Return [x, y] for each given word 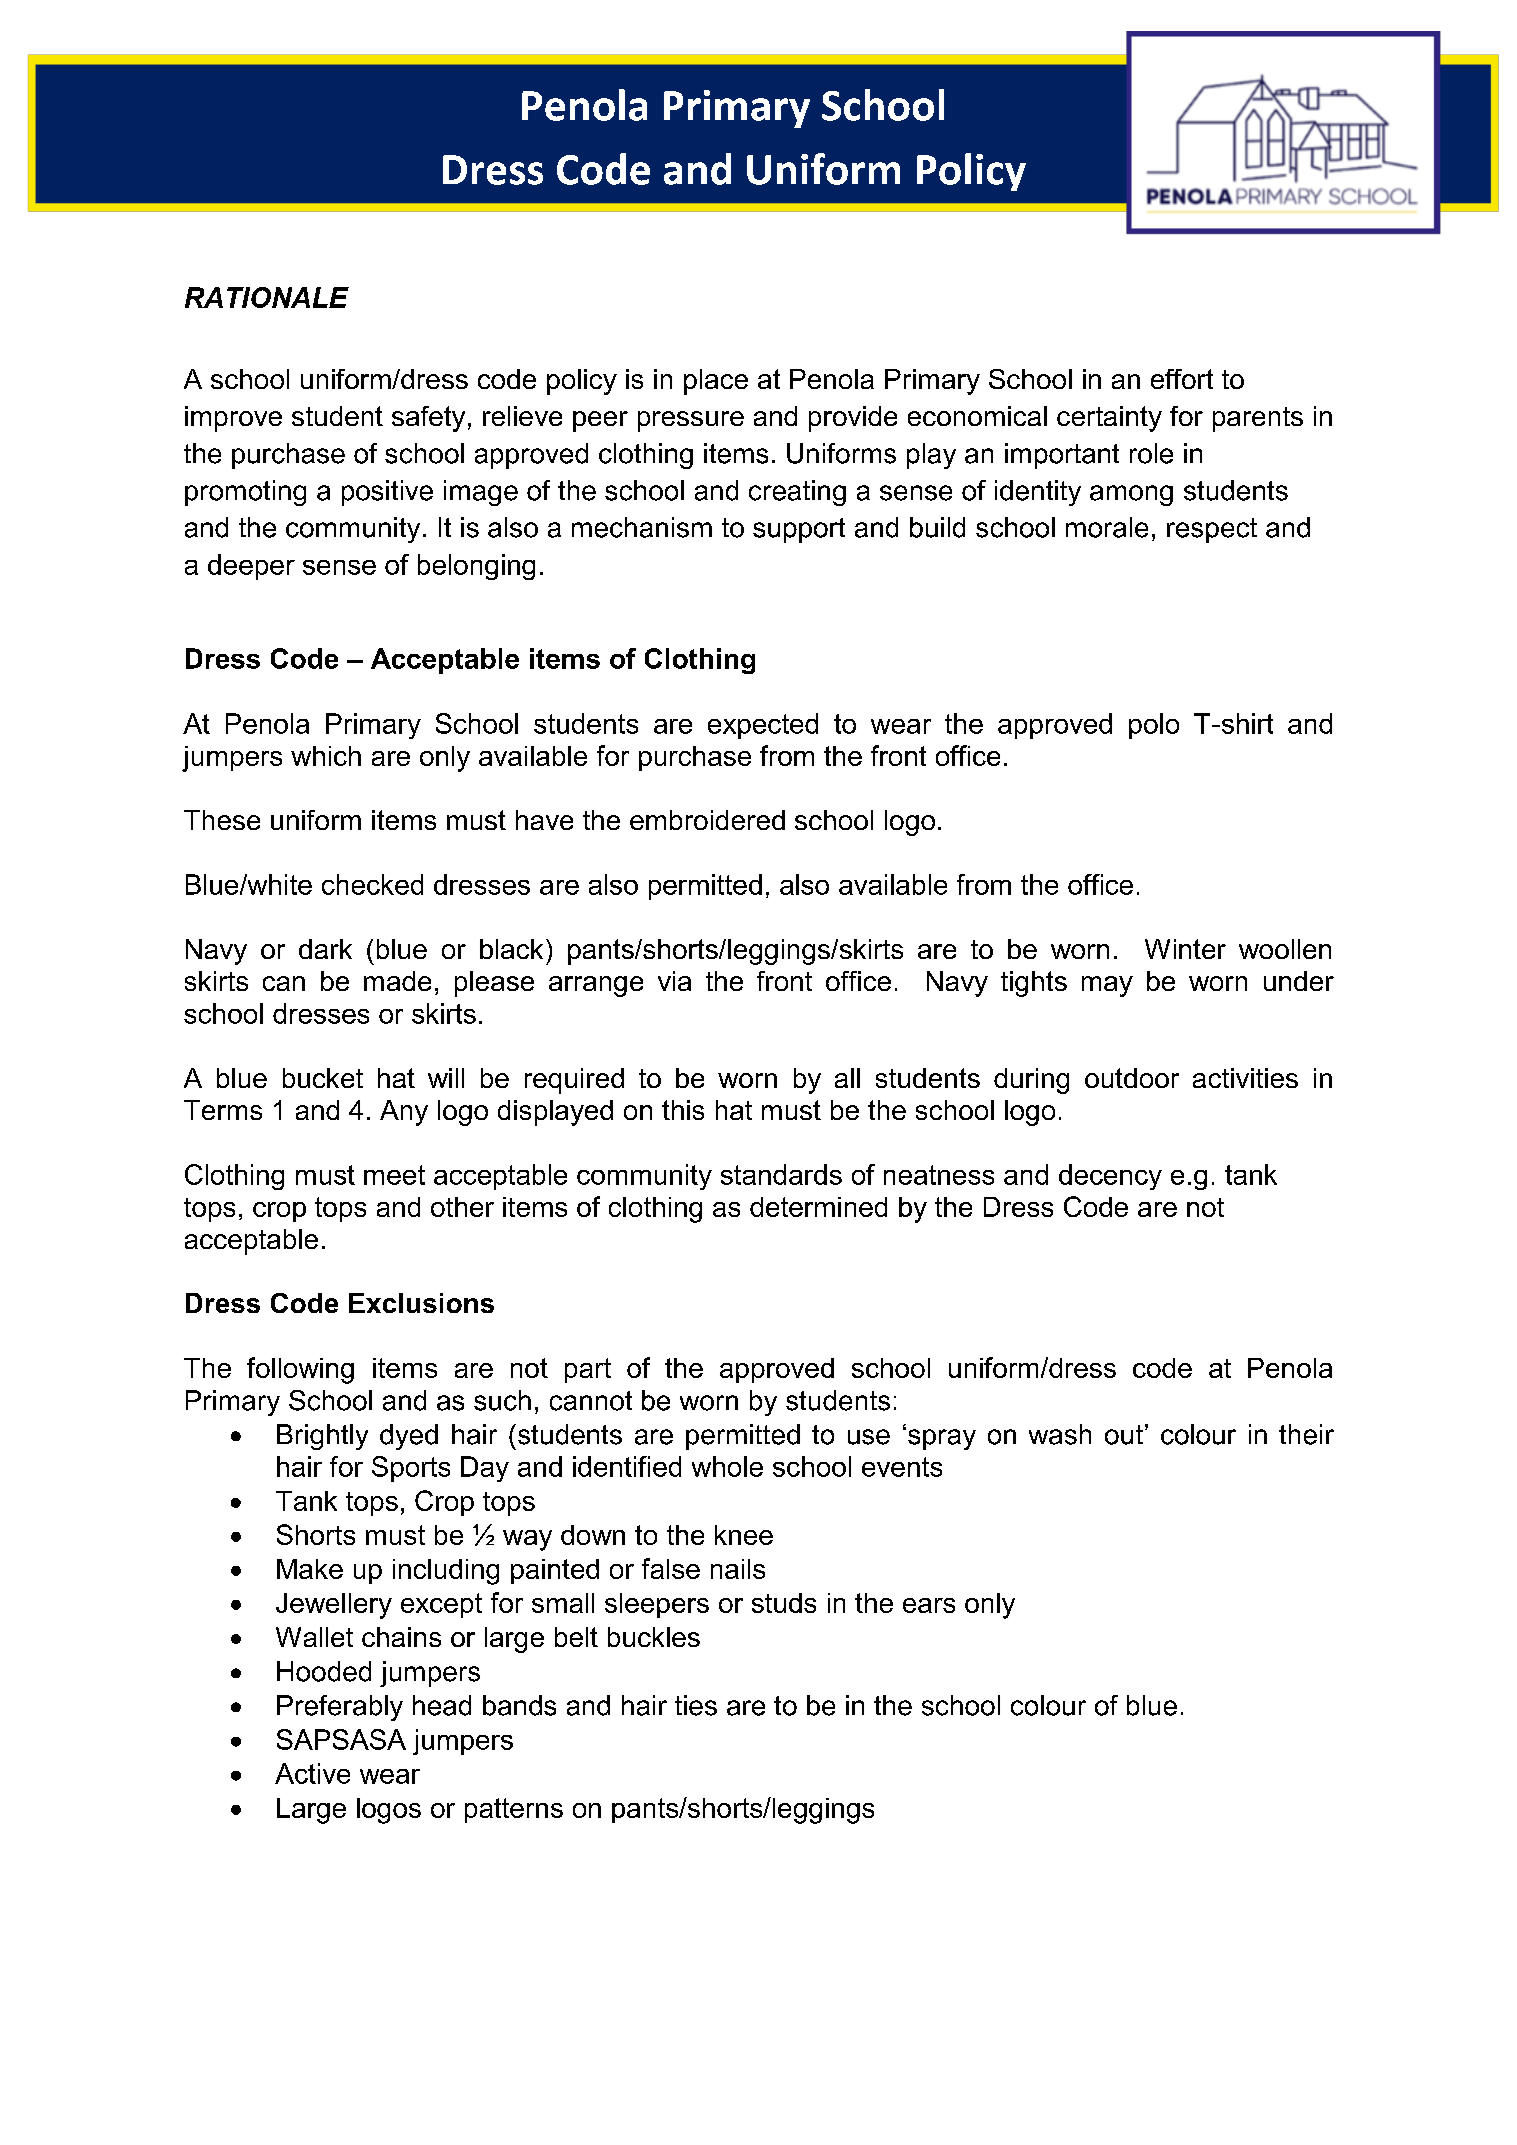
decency [1110, 1177]
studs [784, 1603]
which [326, 756]
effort [1182, 379]
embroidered [707, 820]
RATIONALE [267, 297]
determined [818, 1207]
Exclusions [421, 1303]
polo [1154, 726]
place [716, 382]
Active [312, 1773]
